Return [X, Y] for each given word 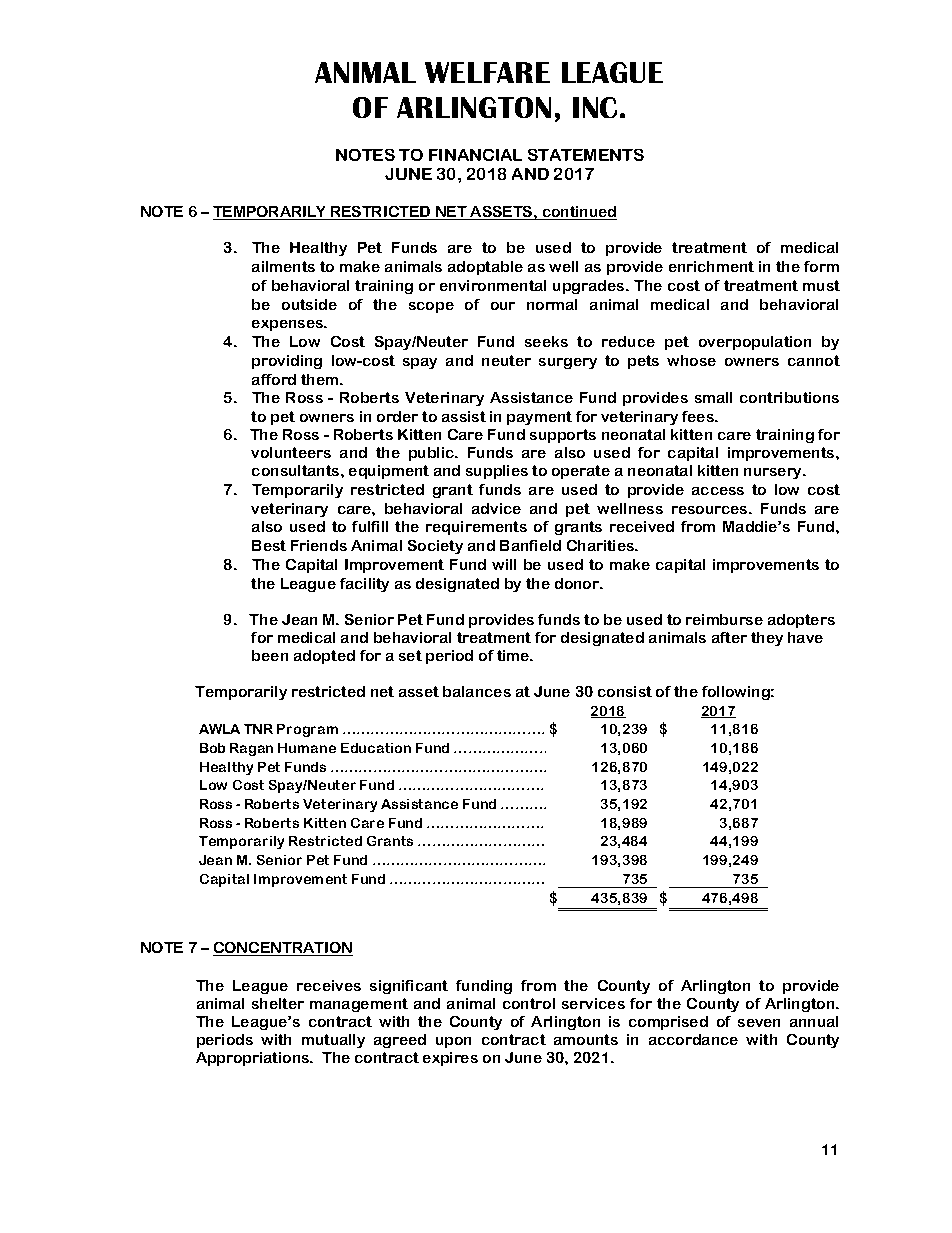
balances [477, 691]
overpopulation [755, 343]
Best [269, 545]
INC [595, 107]
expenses [289, 325]
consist [625, 691]
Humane [307, 748]
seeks [546, 341]
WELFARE [487, 72]
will [504, 564]
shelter [278, 1003]
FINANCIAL [475, 155]
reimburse [724, 619]
